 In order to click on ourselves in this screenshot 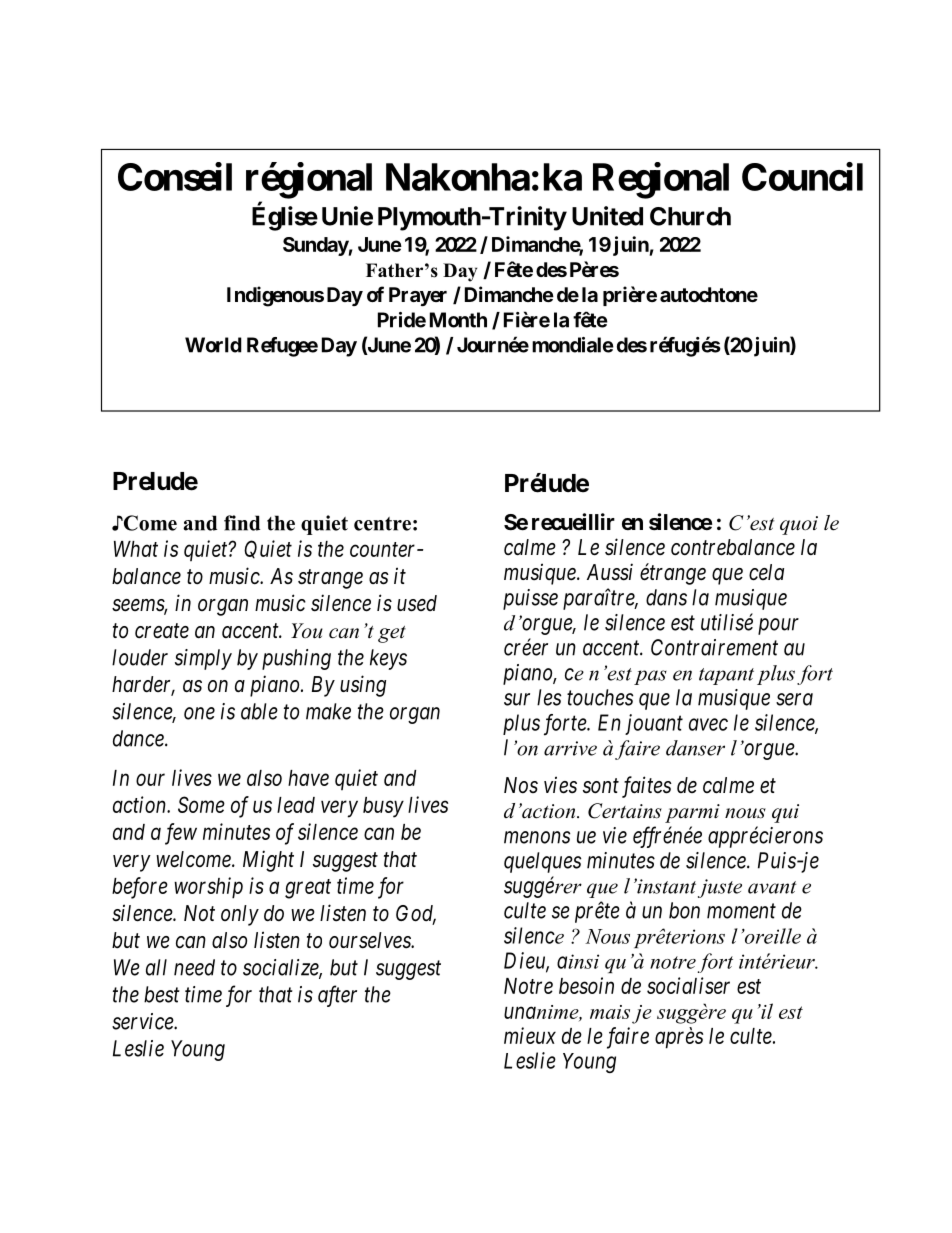, I will do `click(371, 940)`.
